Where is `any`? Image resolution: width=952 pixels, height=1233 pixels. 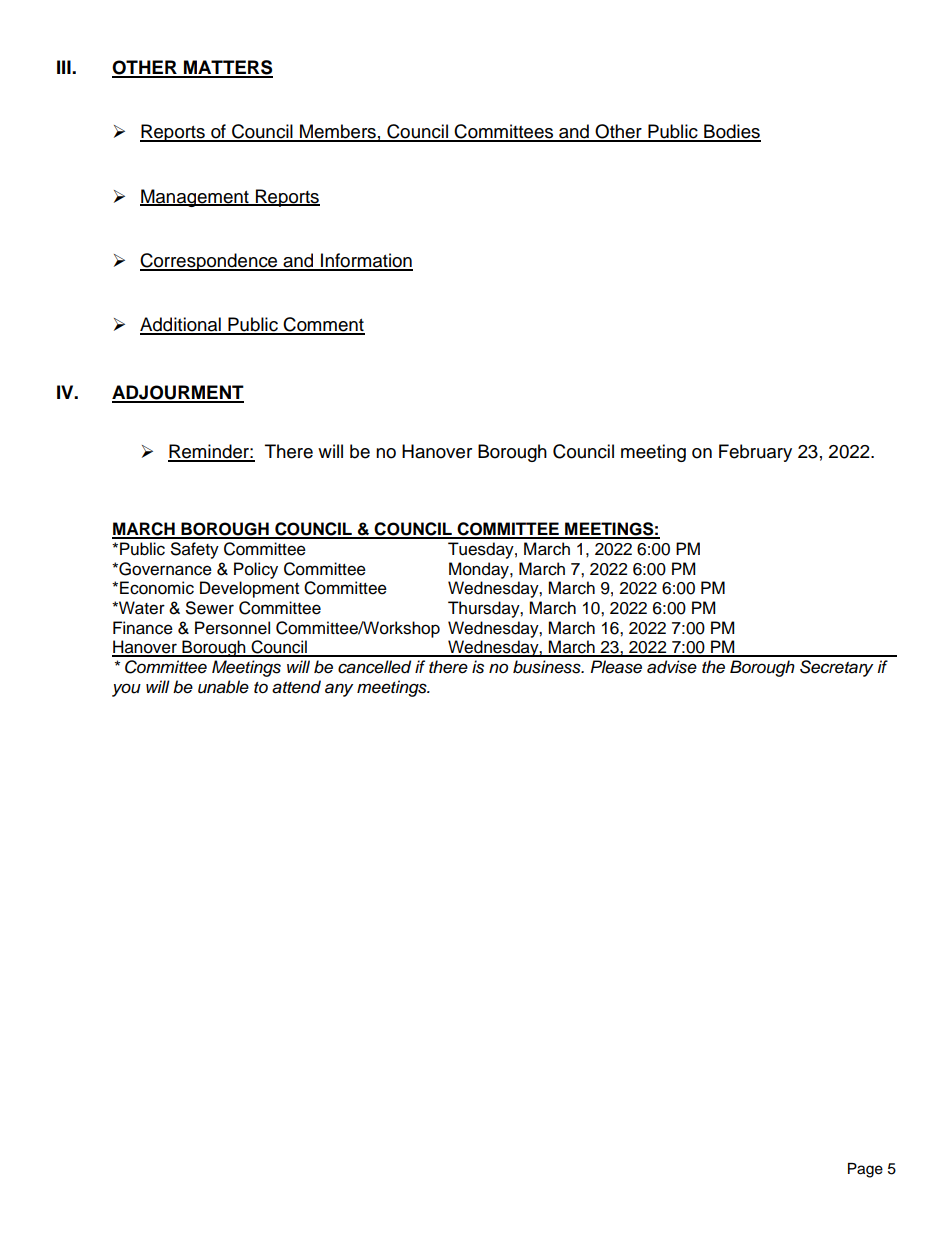
any is located at coordinates (339, 690).
